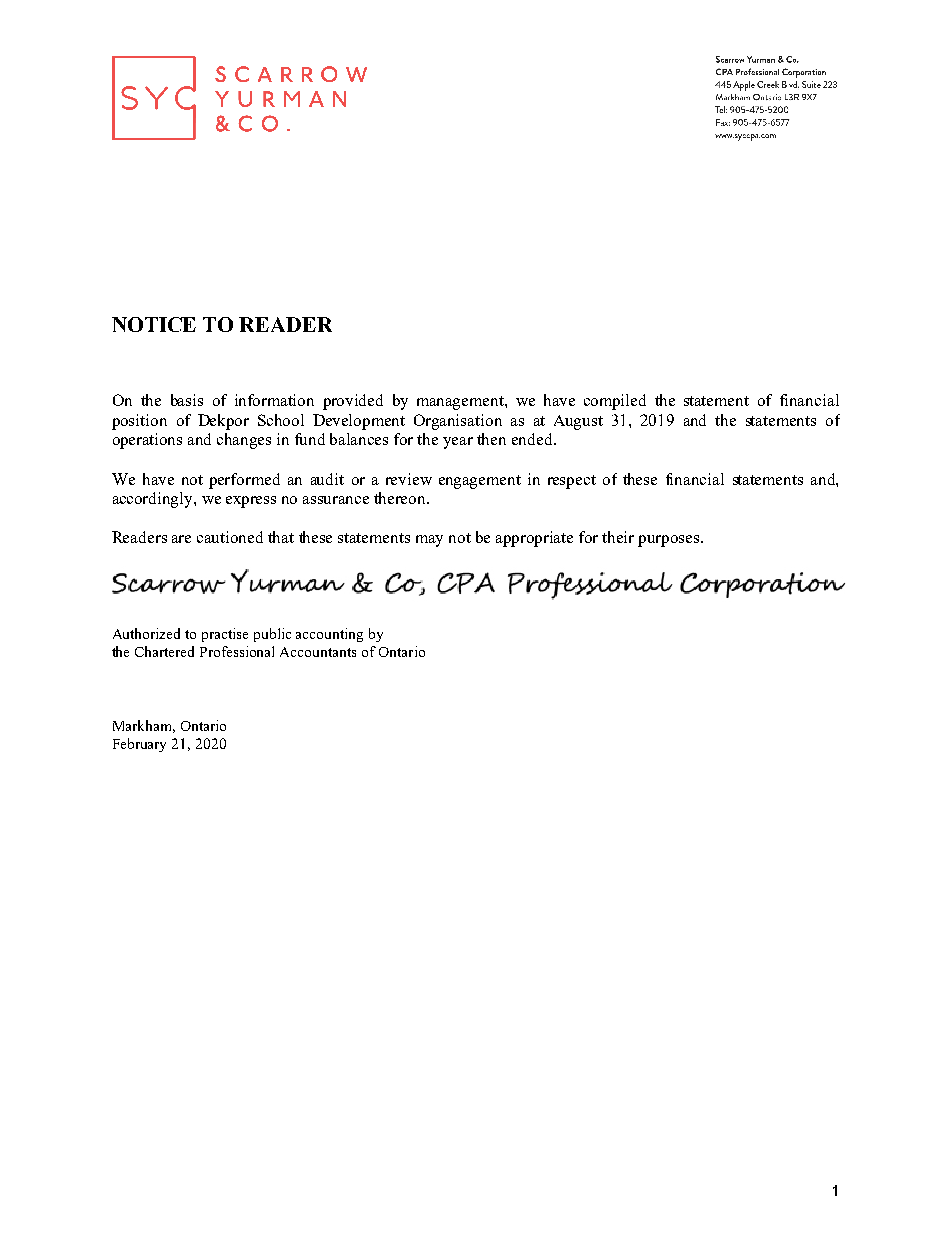  I want to click on public, so click(272, 635).
